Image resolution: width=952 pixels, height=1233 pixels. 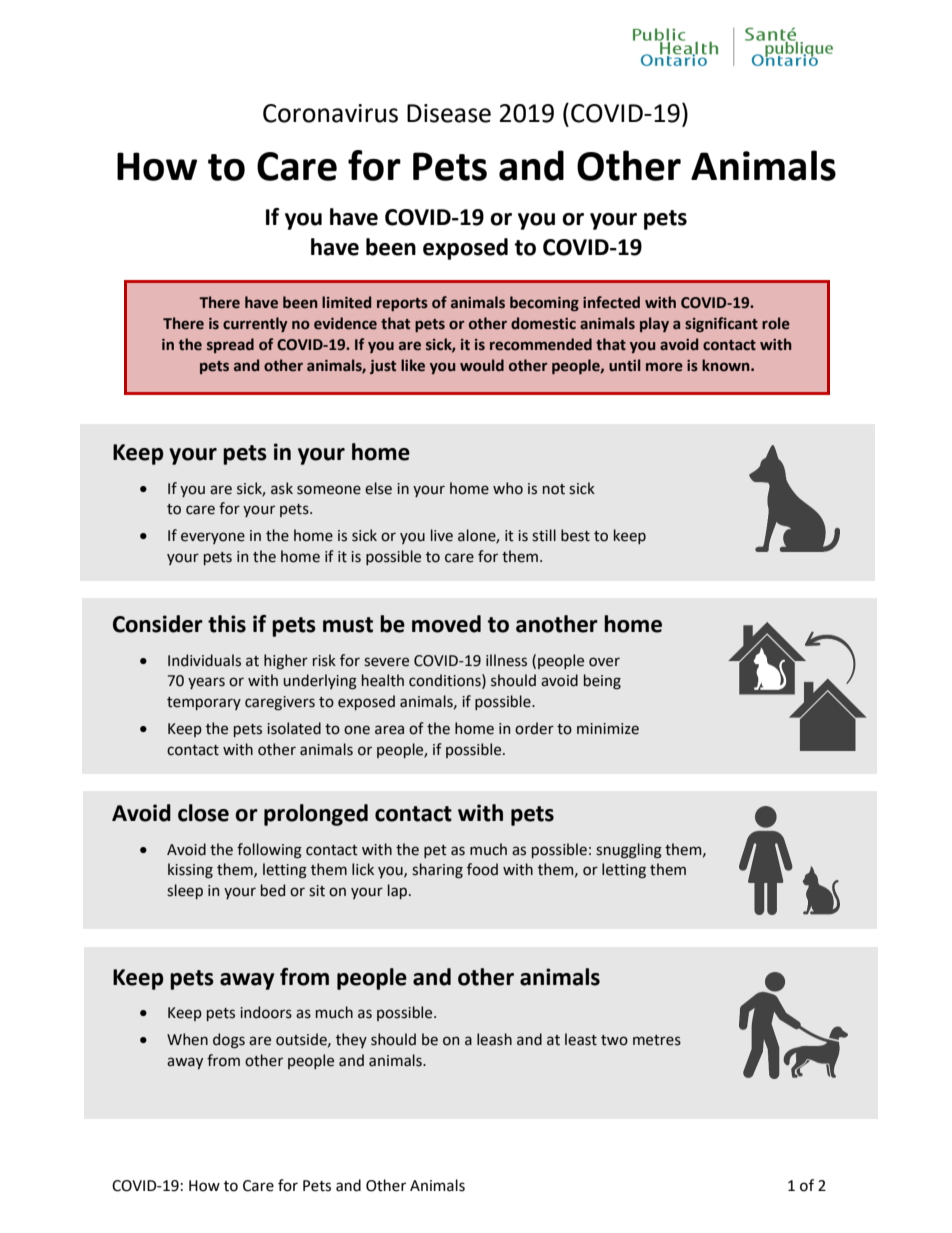 What do you see at coordinates (608, 729) in the screenshot?
I see `minimize` at bounding box center [608, 729].
